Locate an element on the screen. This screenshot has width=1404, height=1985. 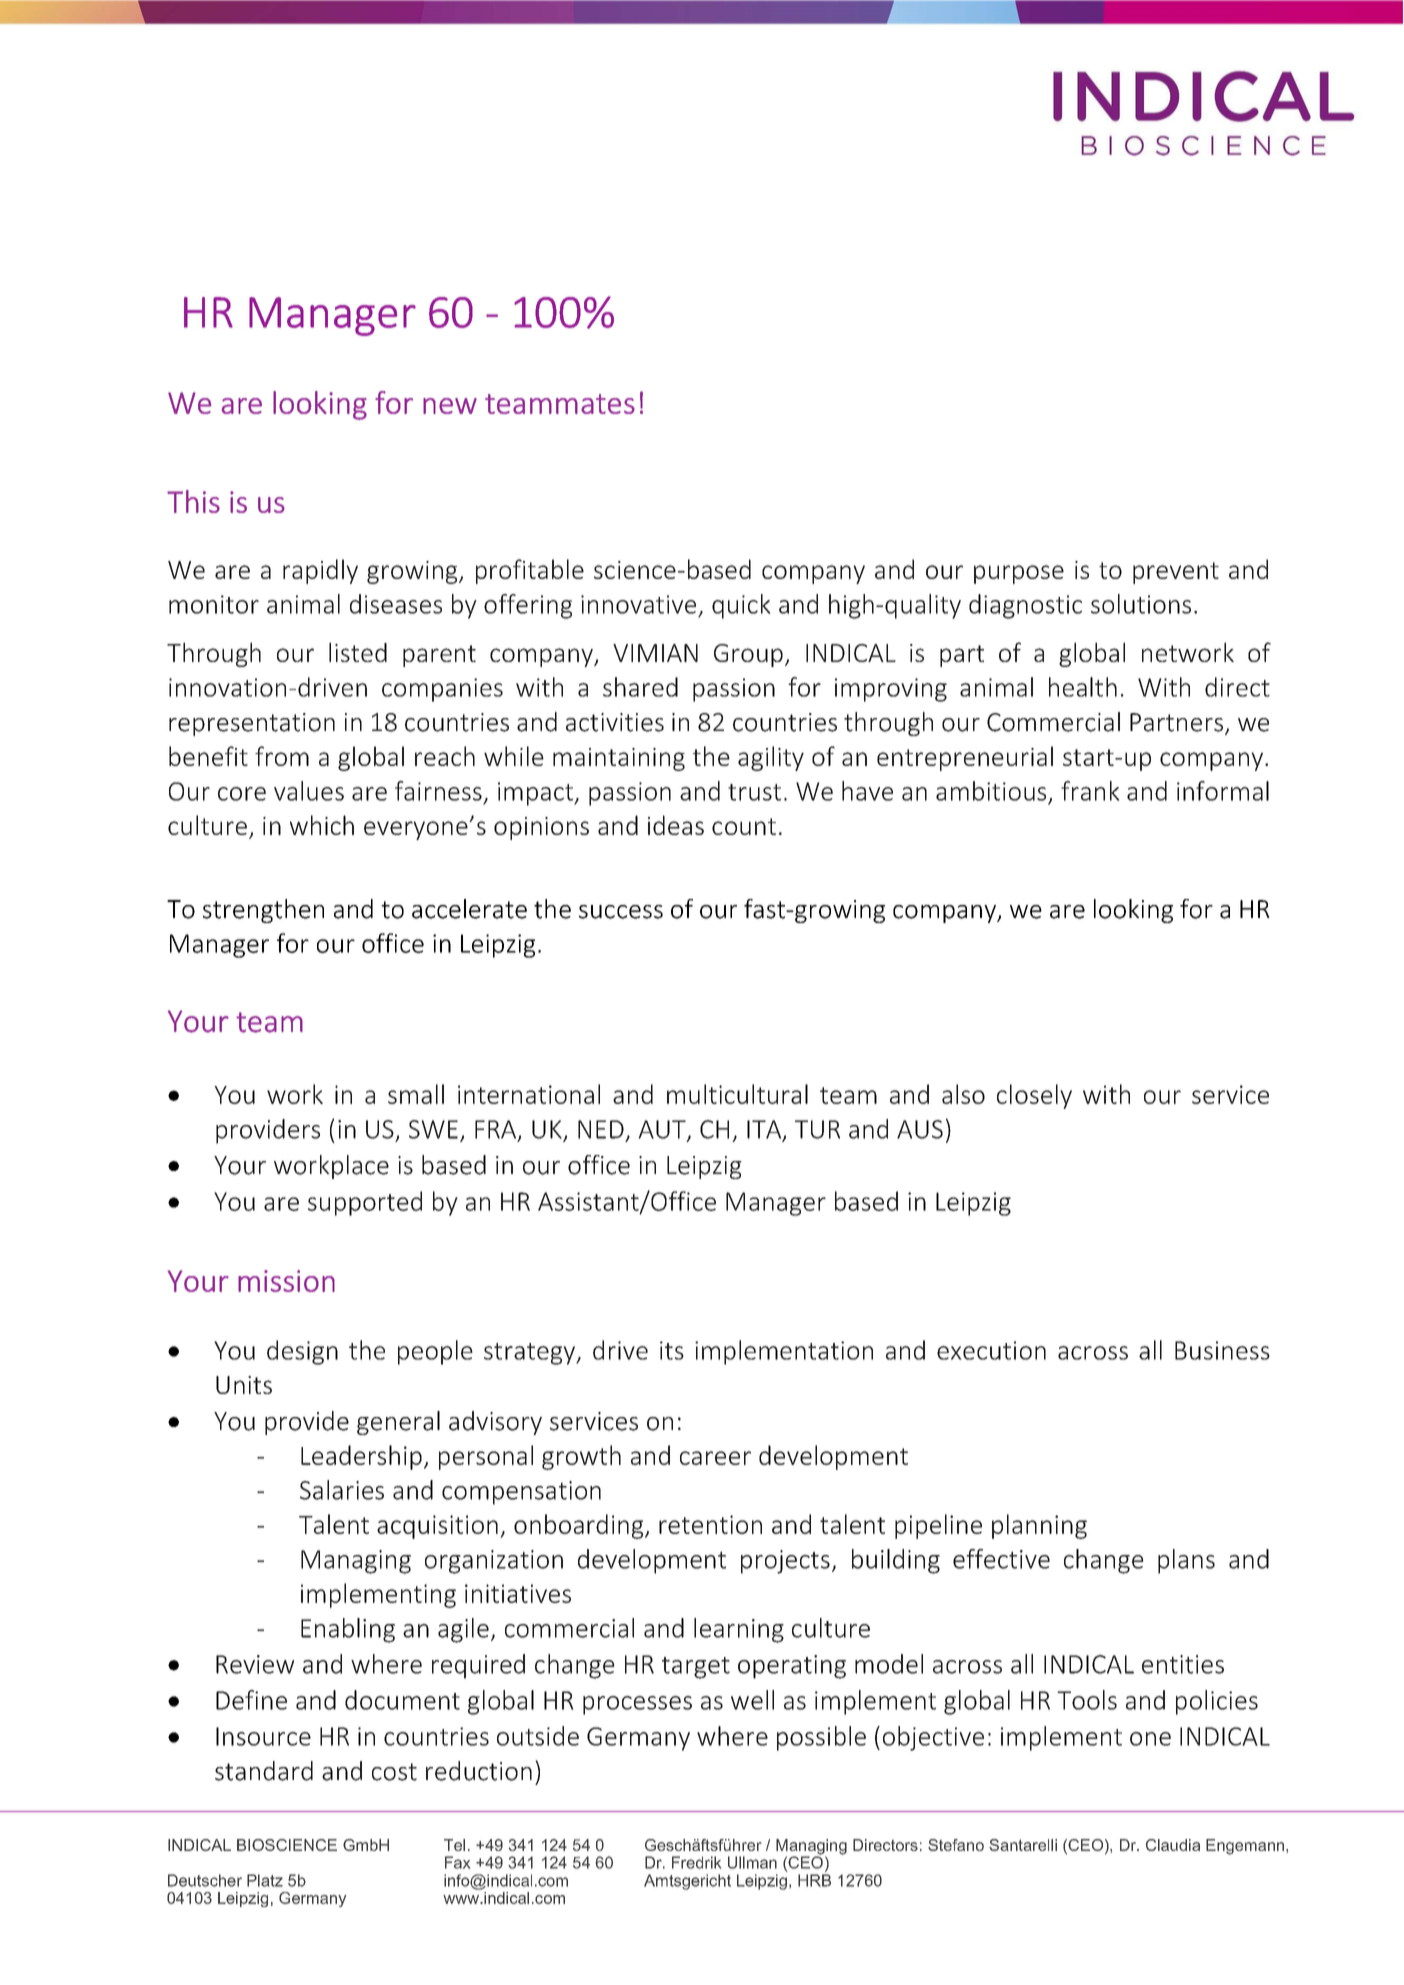
supported is located at coordinates (365, 1203).
